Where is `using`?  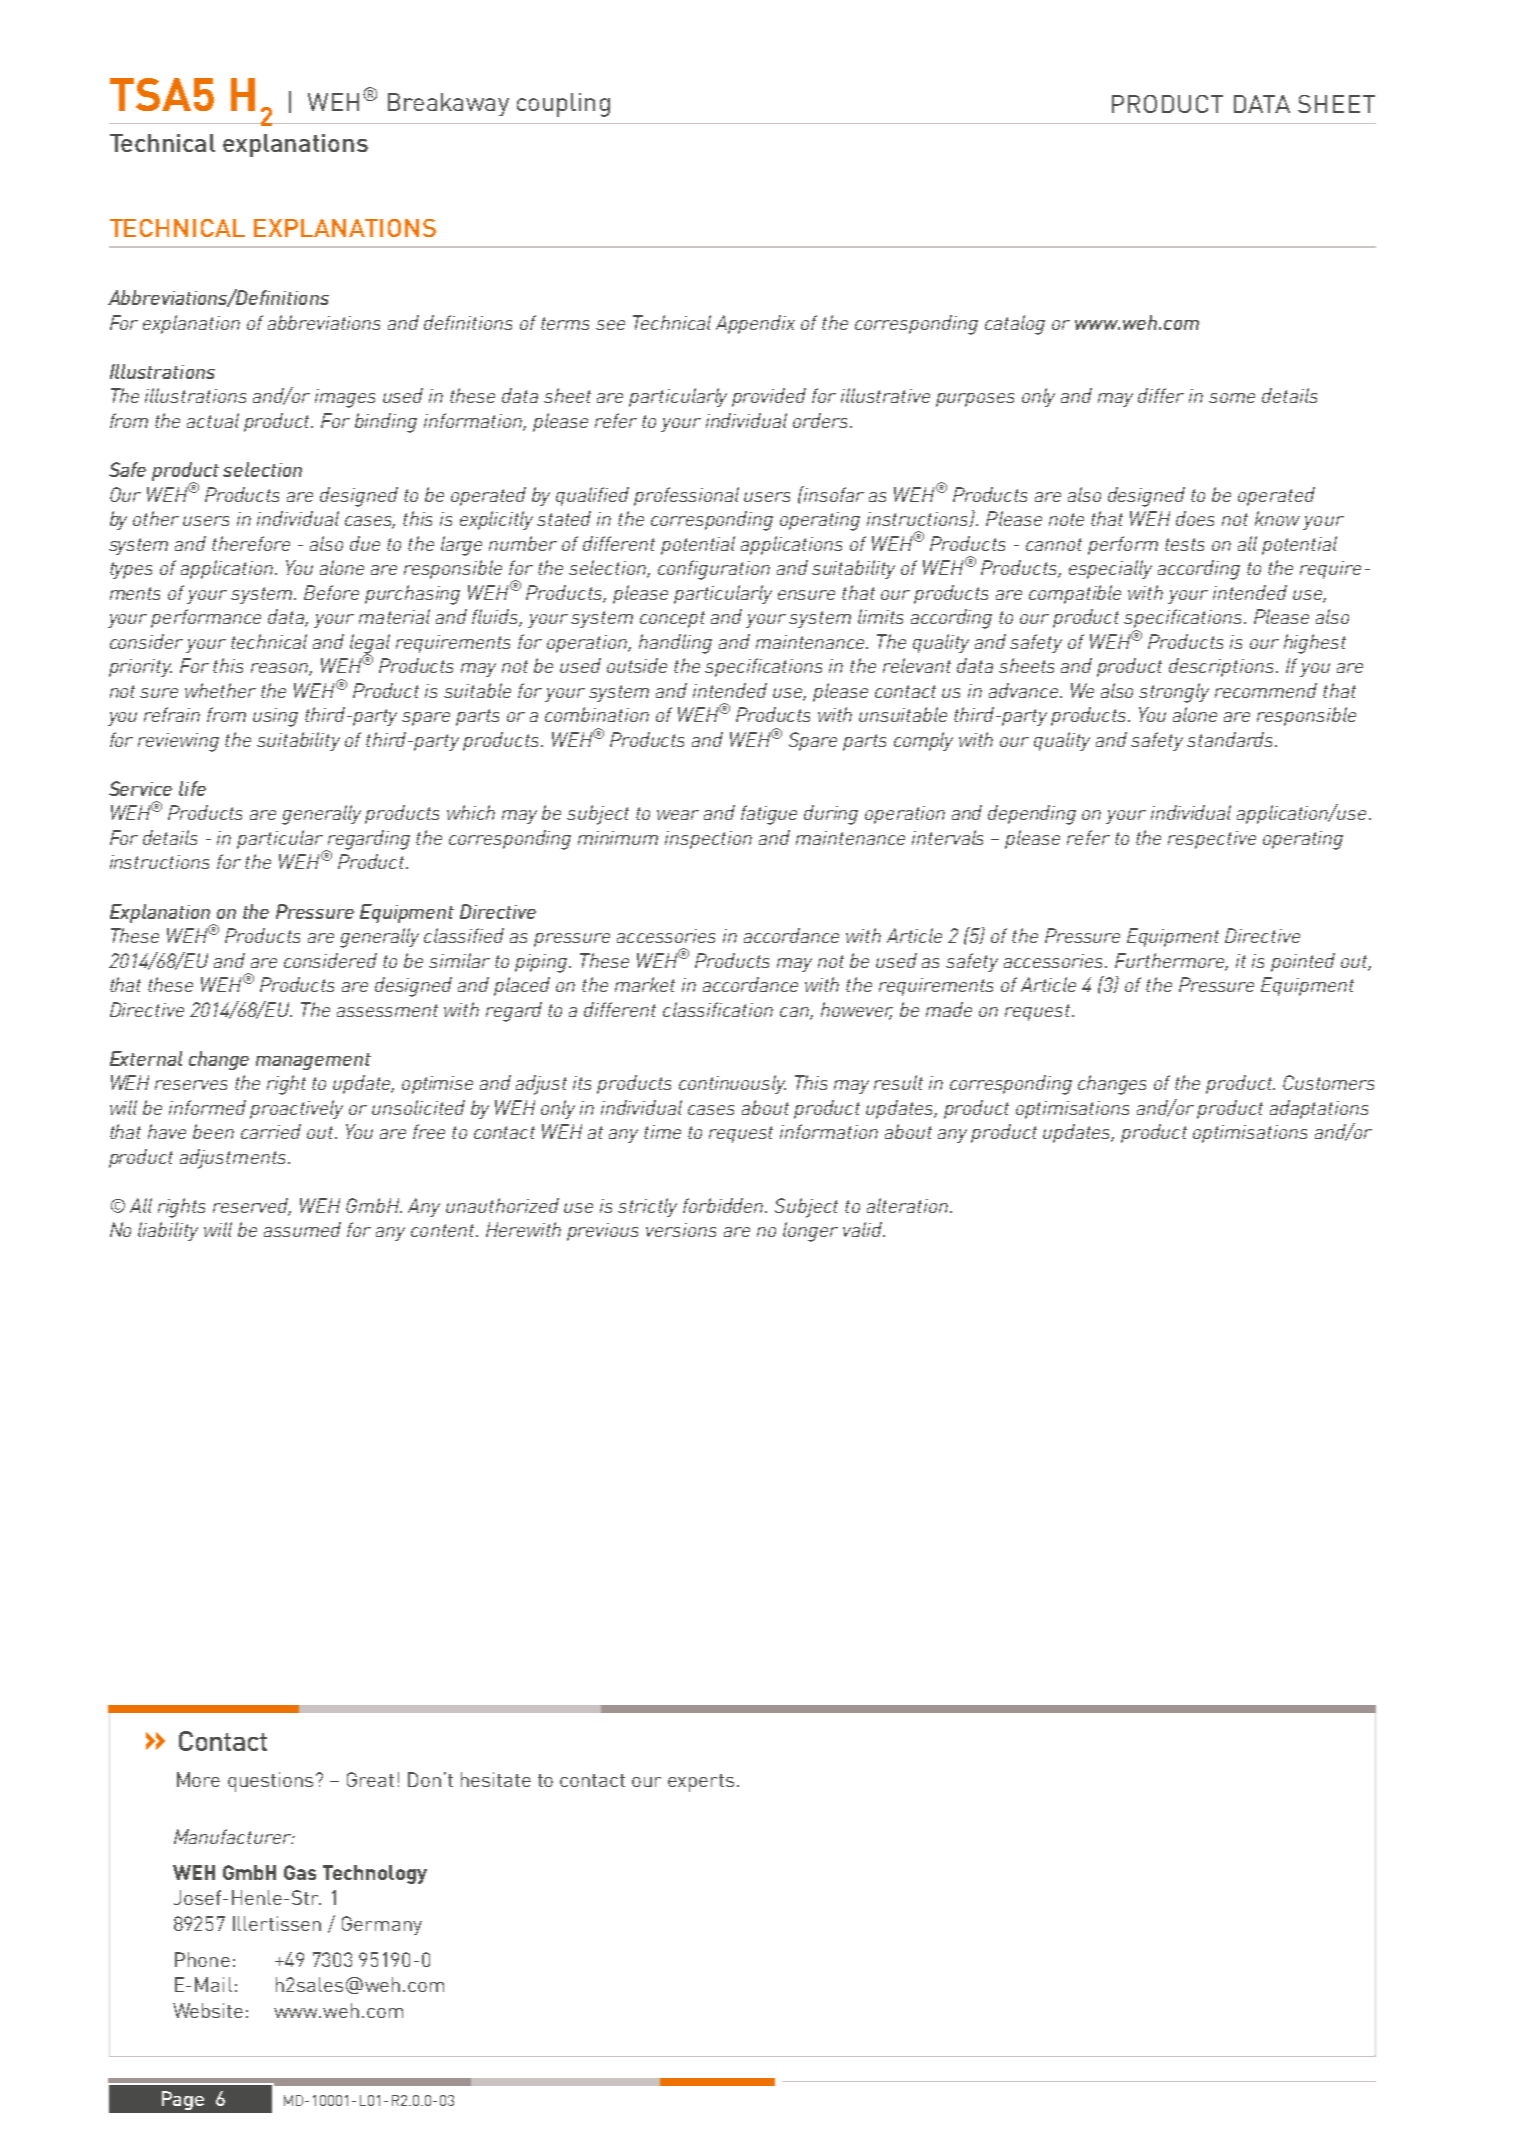
using is located at coordinates (275, 717).
